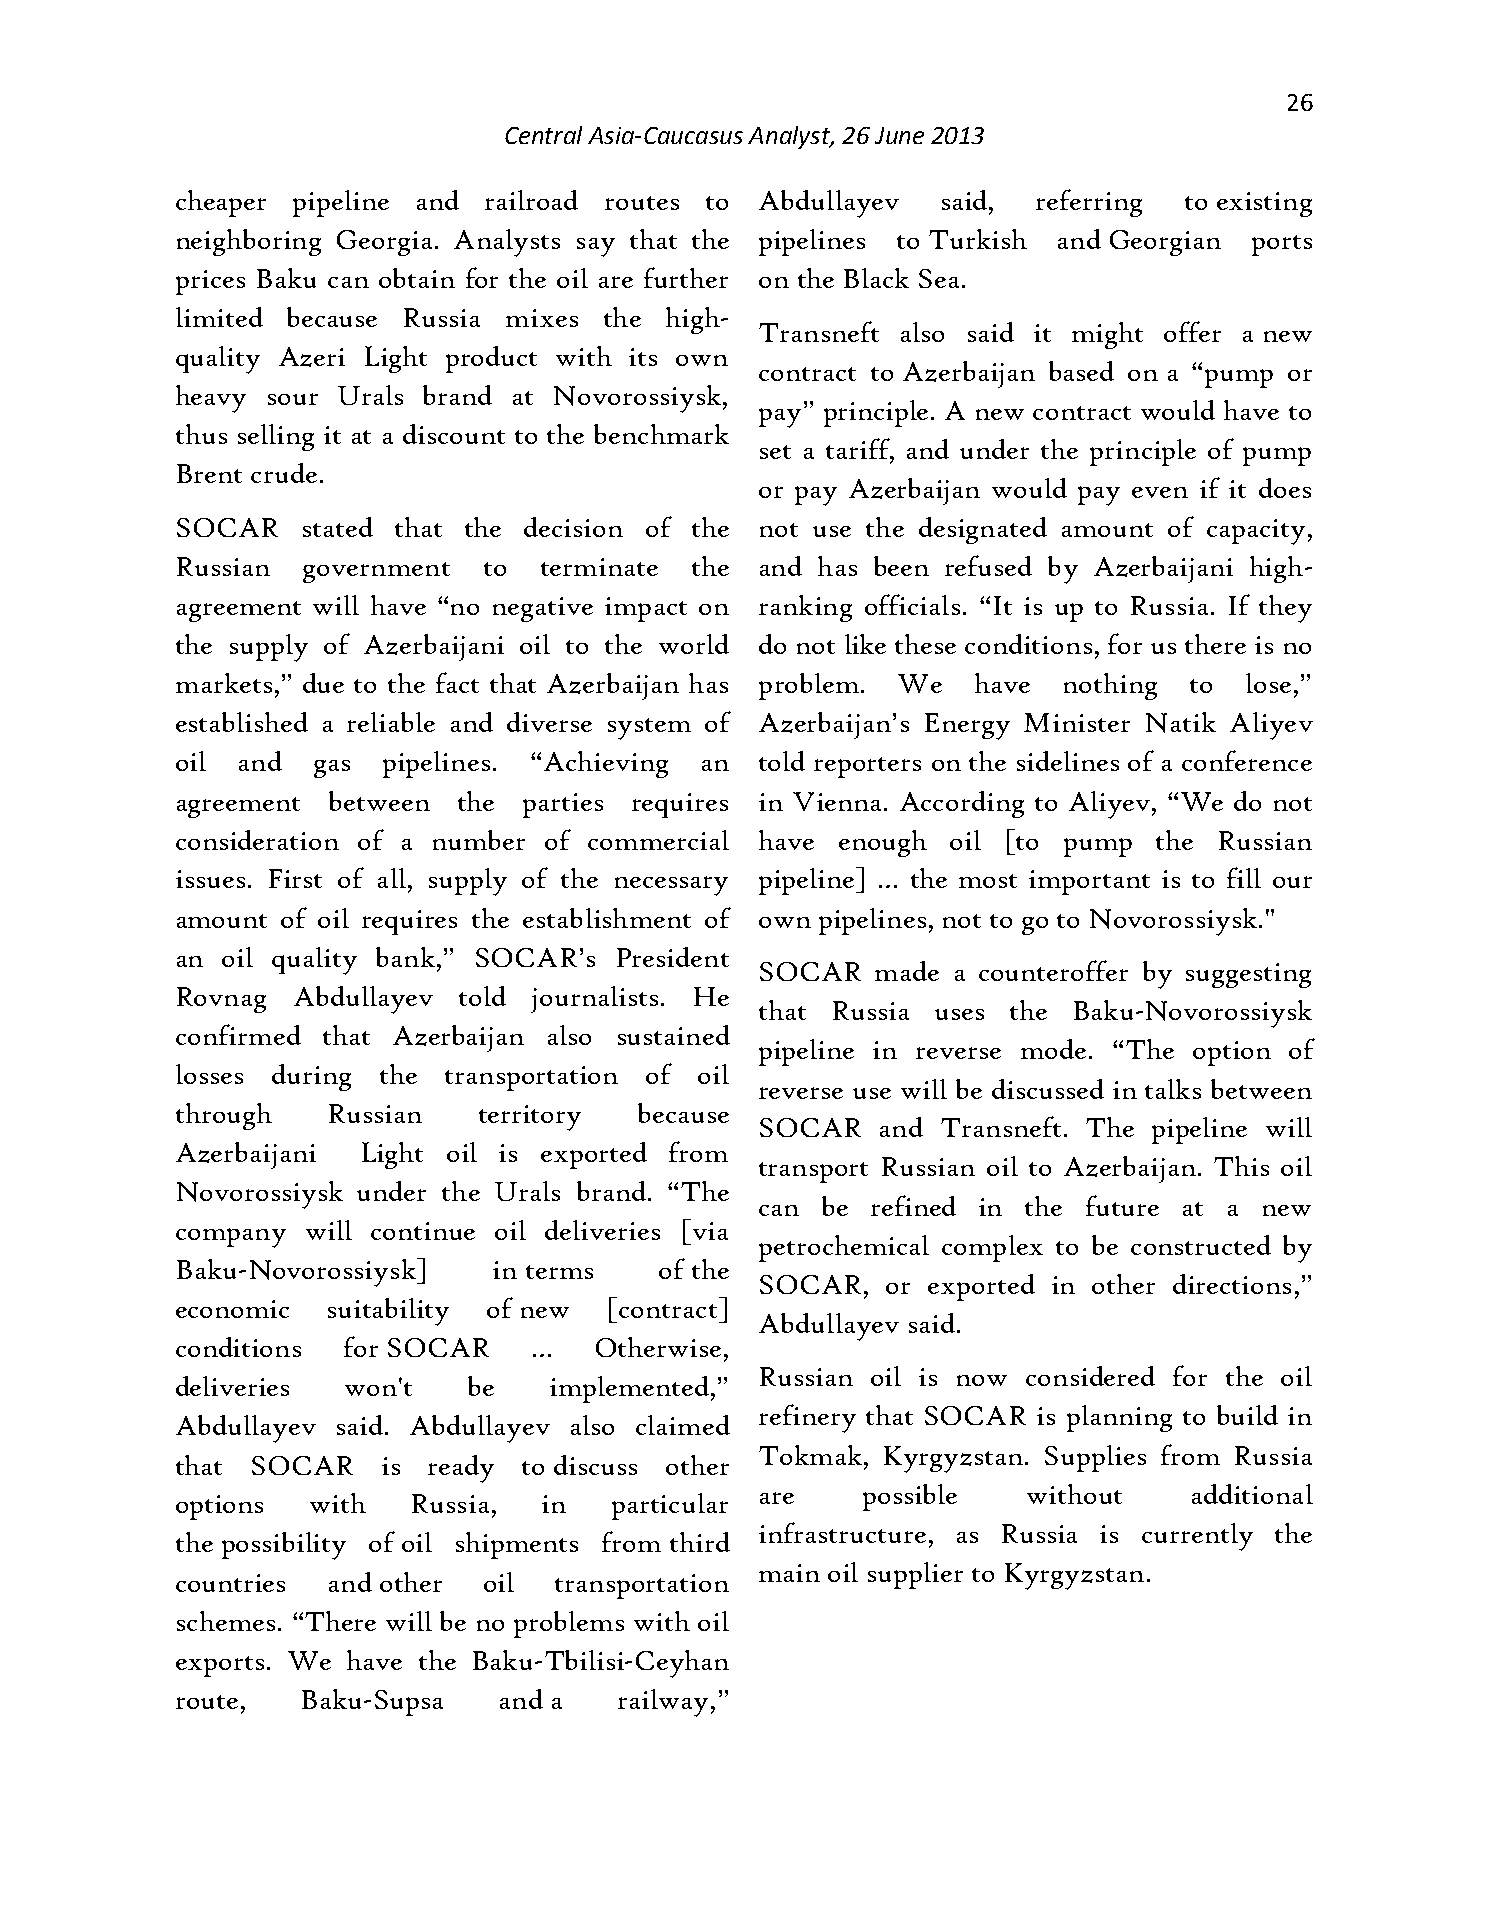 The height and width of the screenshot is (1926, 1488). What do you see at coordinates (1089, 882) in the screenshot?
I see `important` at bounding box center [1089, 882].
